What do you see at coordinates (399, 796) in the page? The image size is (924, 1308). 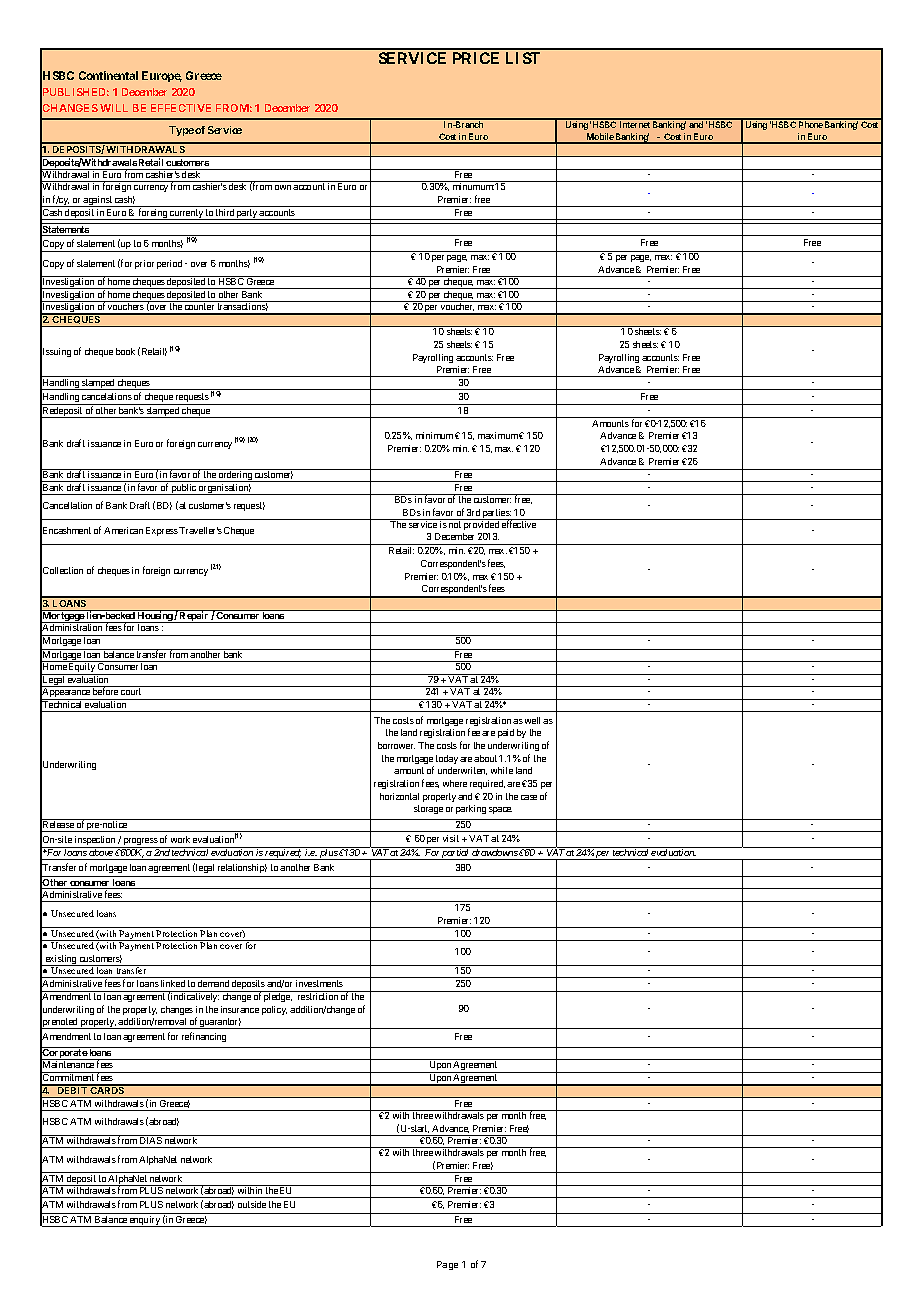 I see `horizontal` at bounding box center [399, 796].
